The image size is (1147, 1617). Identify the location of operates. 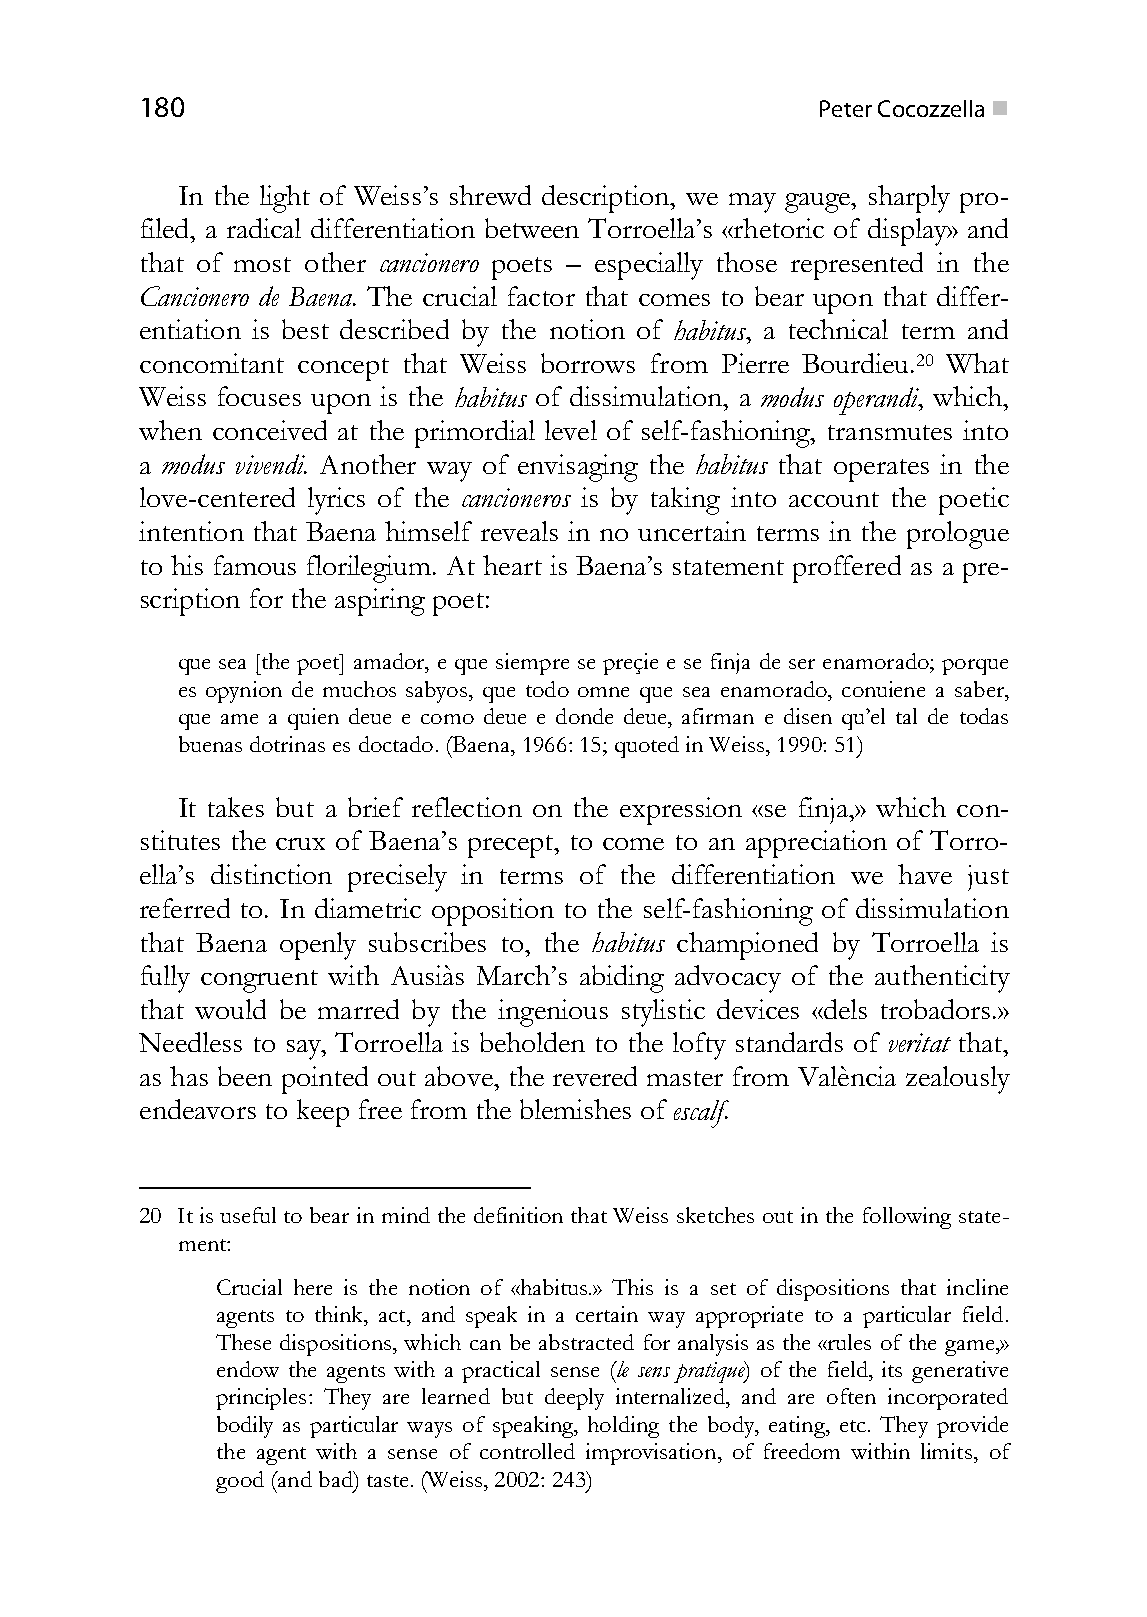
(881, 470).
